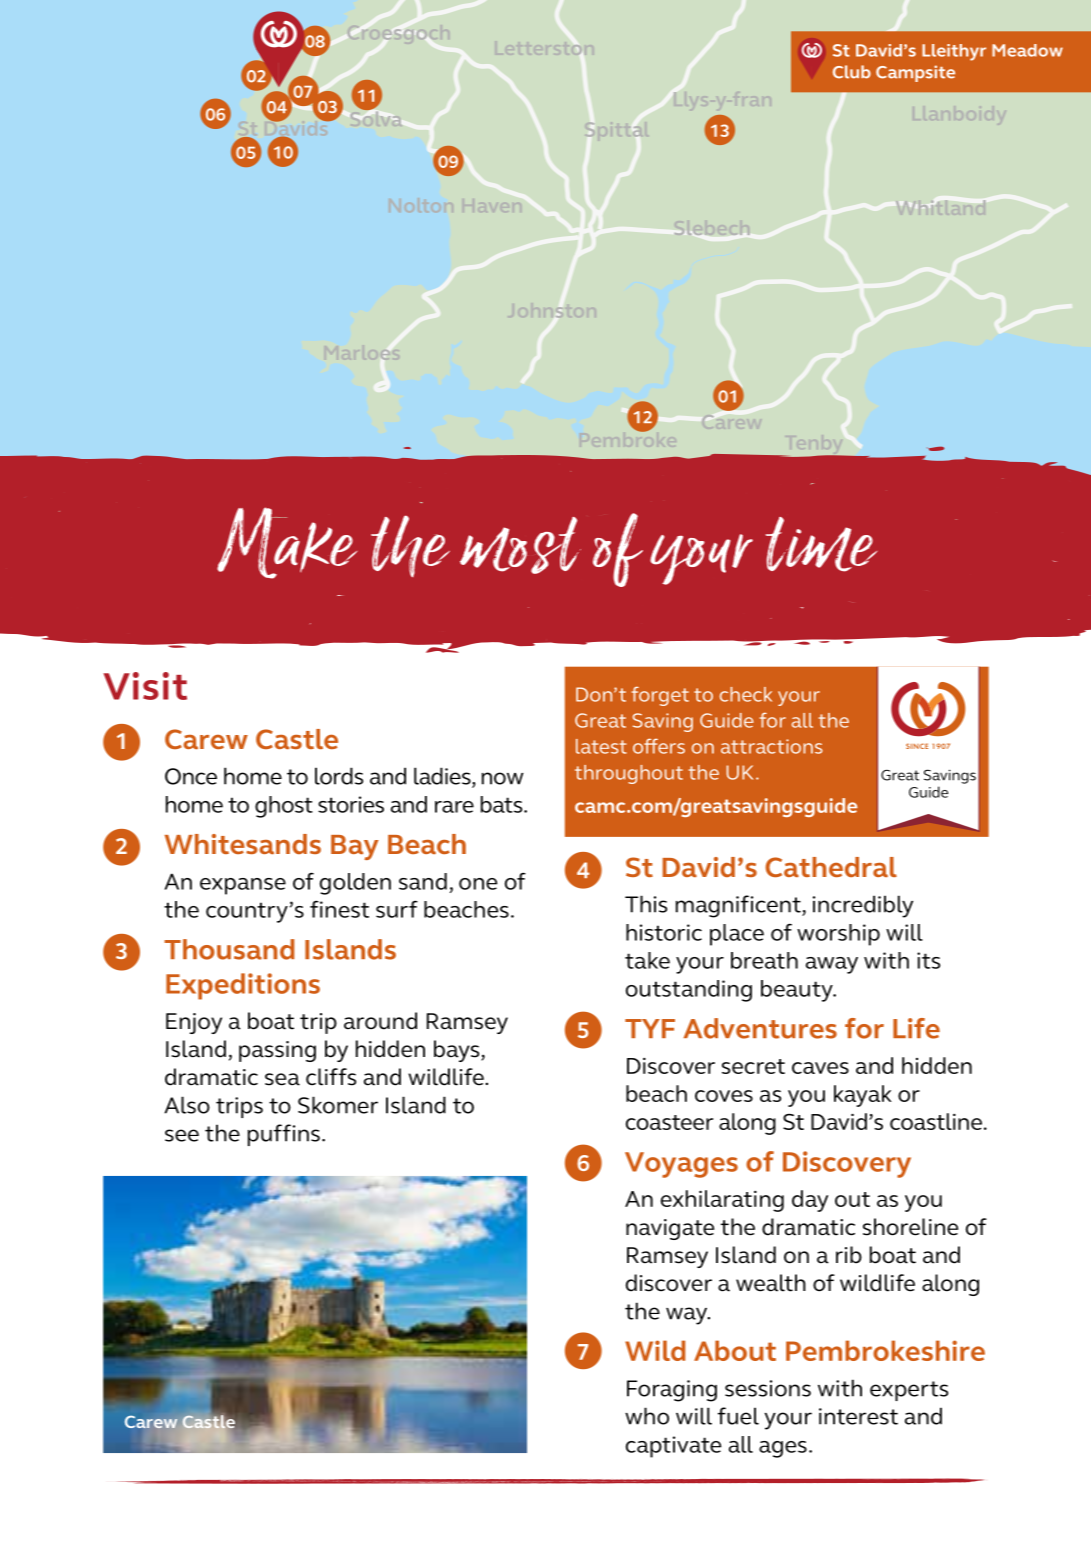 The image size is (1091, 1547). Describe the element at coordinates (915, 73) in the screenshot. I see `Campsite` at that location.
